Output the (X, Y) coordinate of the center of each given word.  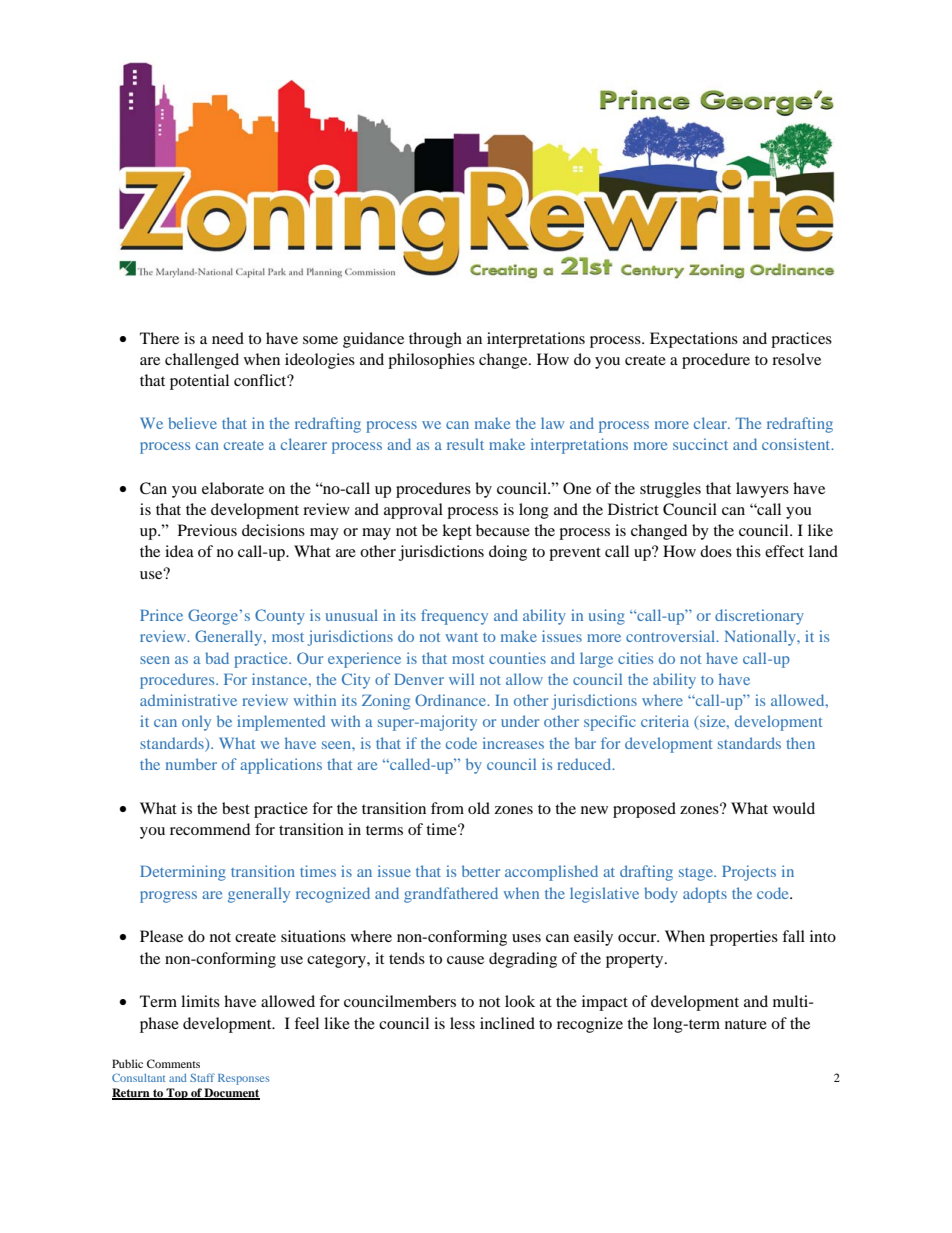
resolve (796, 359)
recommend (210, 829)
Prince (161, 615)
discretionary (759, 617)
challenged (202, 361)
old (479, 808)
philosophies (431, 361)
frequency (454, 617)
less (462, 1023)
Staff (202, 1077)
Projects (749, 873)
